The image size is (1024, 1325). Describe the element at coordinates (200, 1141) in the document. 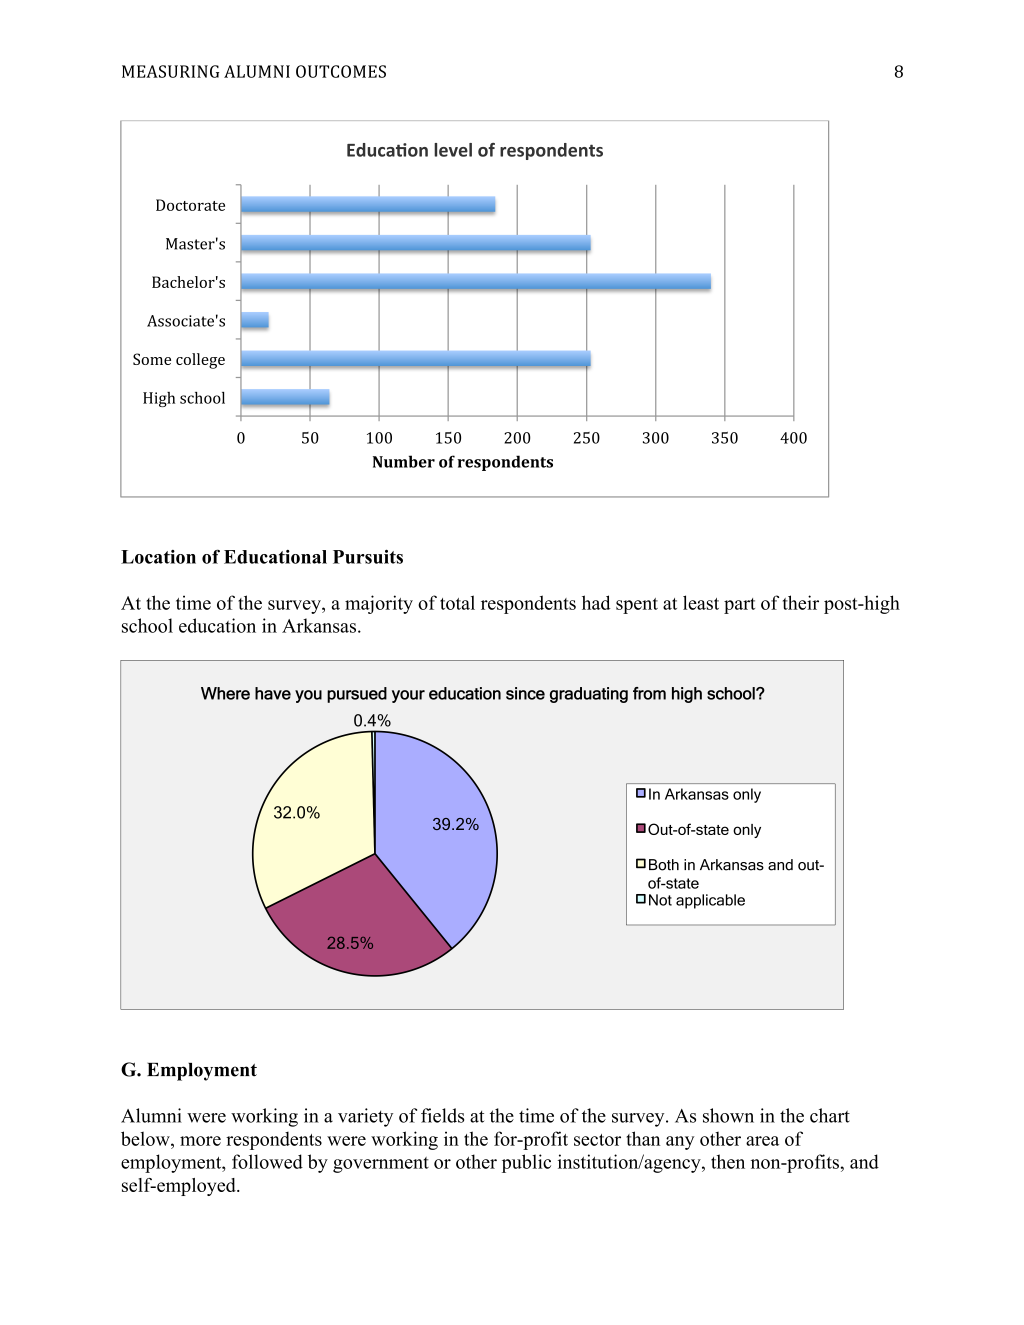

I see `more` at that location.
